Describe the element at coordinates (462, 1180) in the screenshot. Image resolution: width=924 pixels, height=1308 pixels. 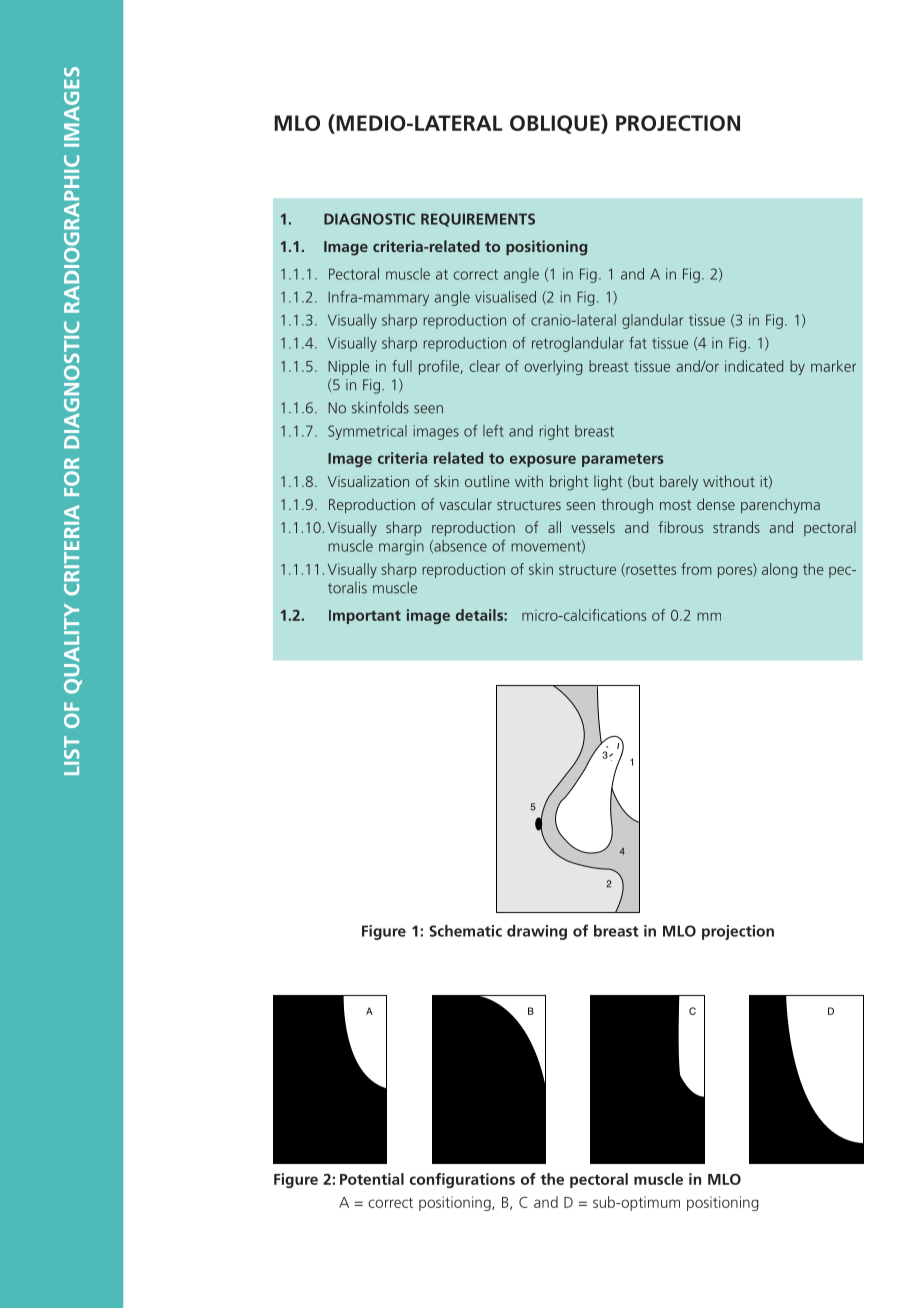
I see `configurations` at that location.
